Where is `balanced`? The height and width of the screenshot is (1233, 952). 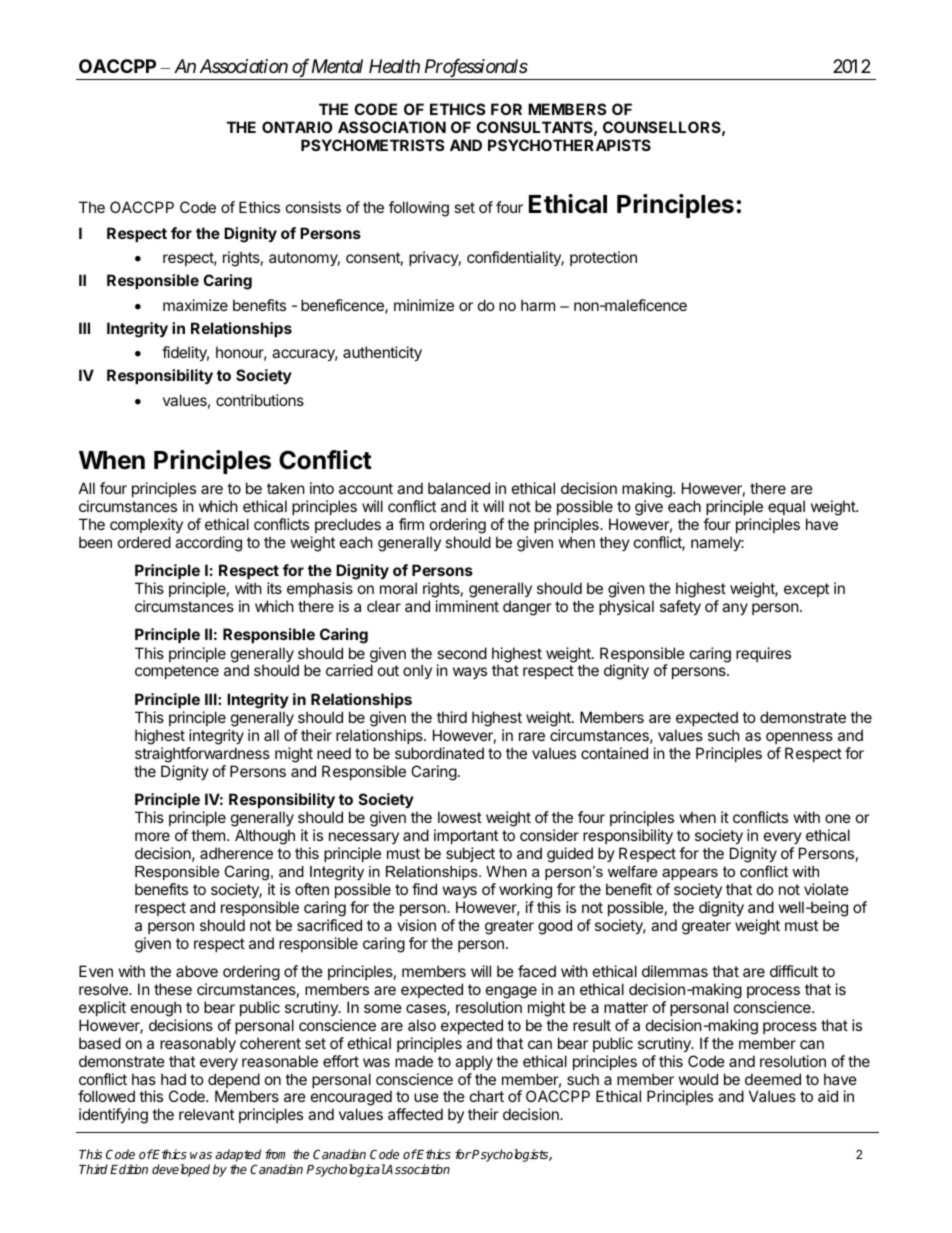 balanced is located at coordinates (459, 488).
